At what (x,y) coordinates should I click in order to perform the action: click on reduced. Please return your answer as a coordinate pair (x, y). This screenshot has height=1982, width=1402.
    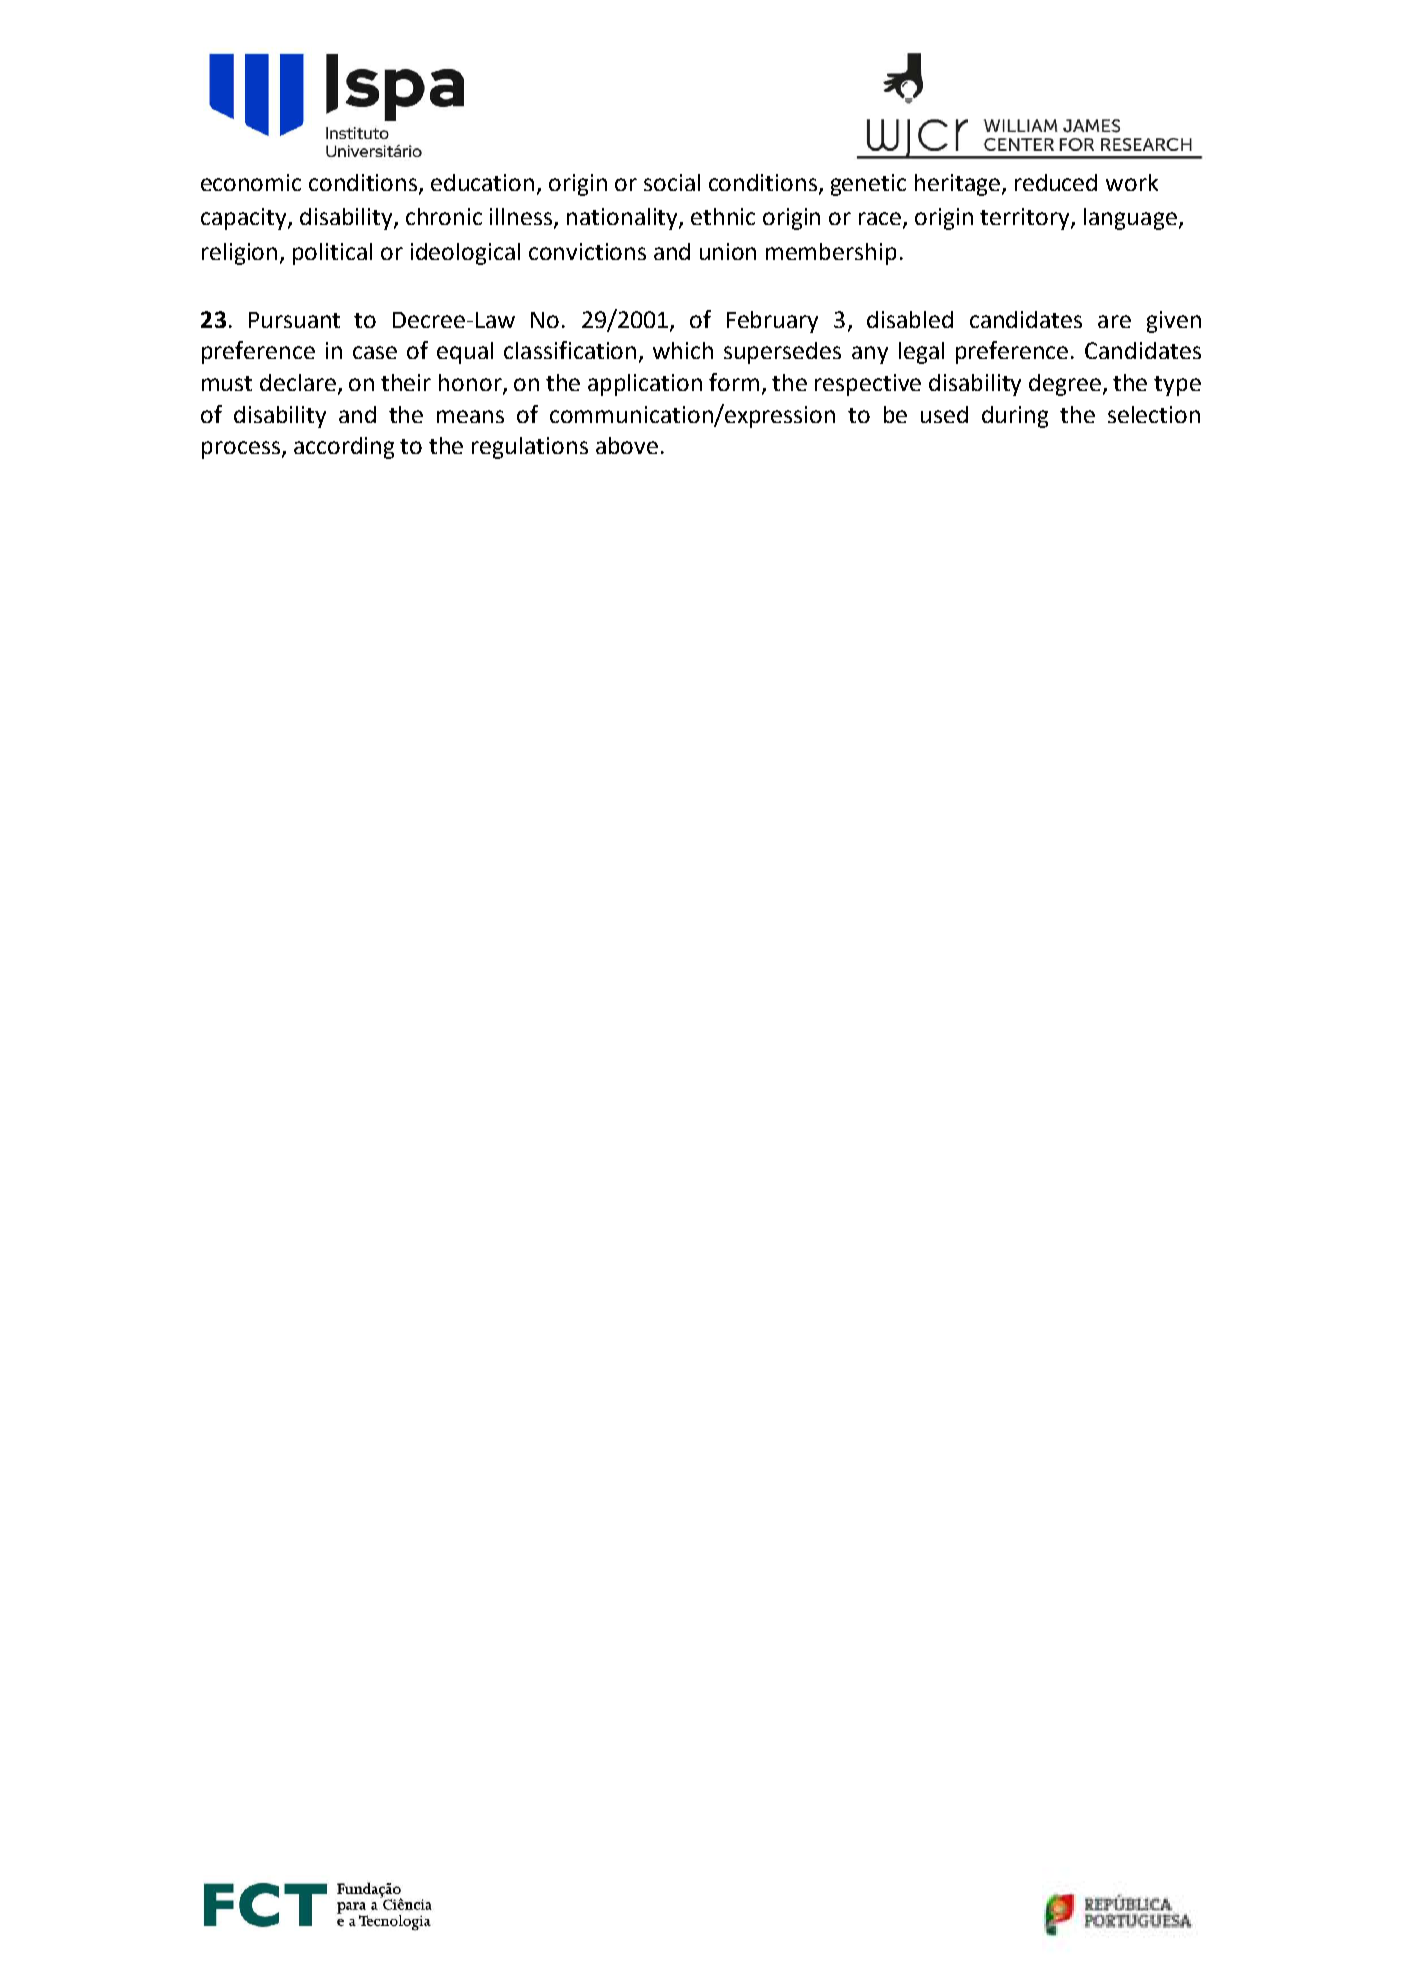
    Looking at the image, I should click on (1056, 182).
